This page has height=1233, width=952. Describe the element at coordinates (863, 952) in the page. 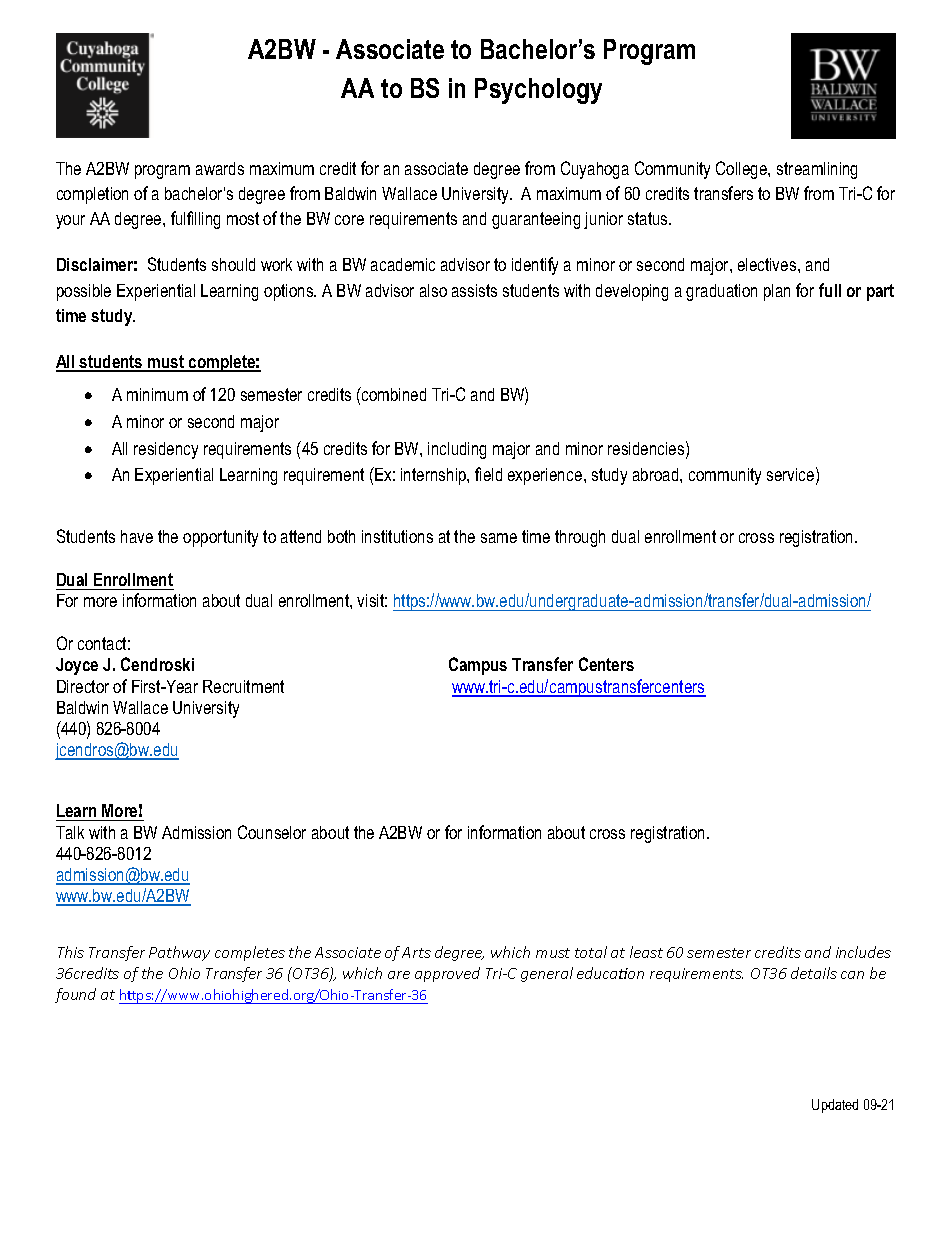

I see `includes` at that location.
